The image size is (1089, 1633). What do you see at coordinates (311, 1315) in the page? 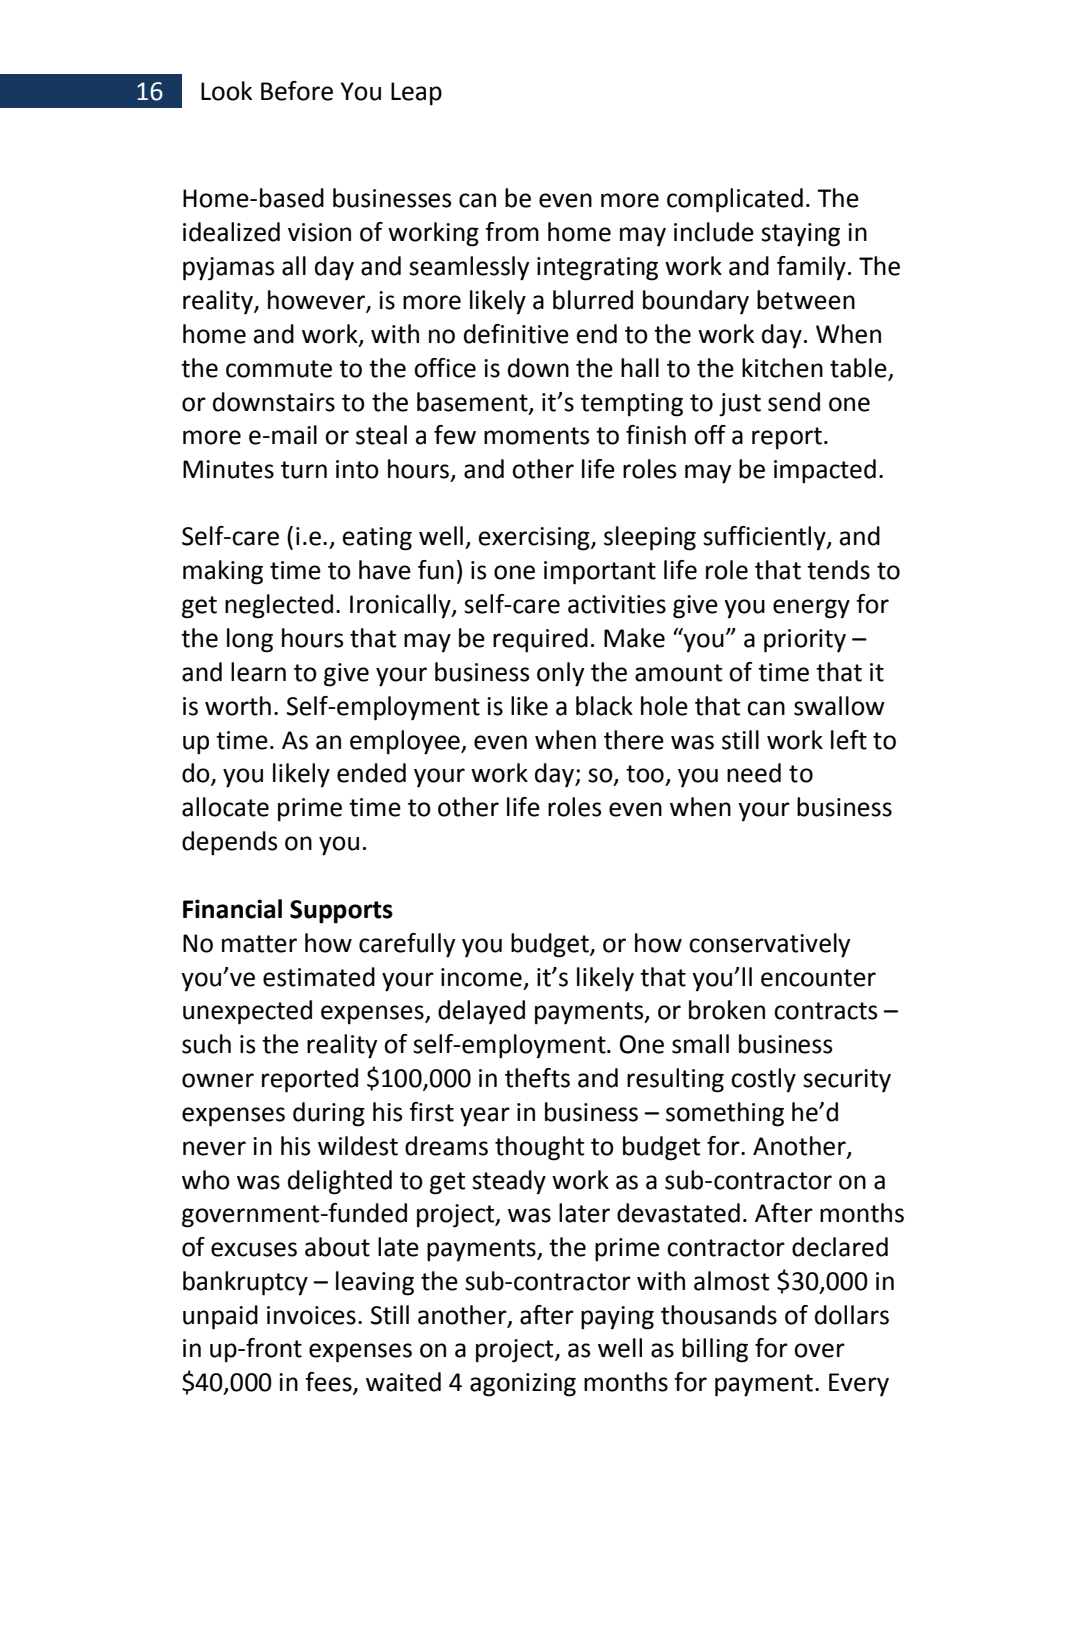
I see `invoices` at bounding box center [311, 1315].
